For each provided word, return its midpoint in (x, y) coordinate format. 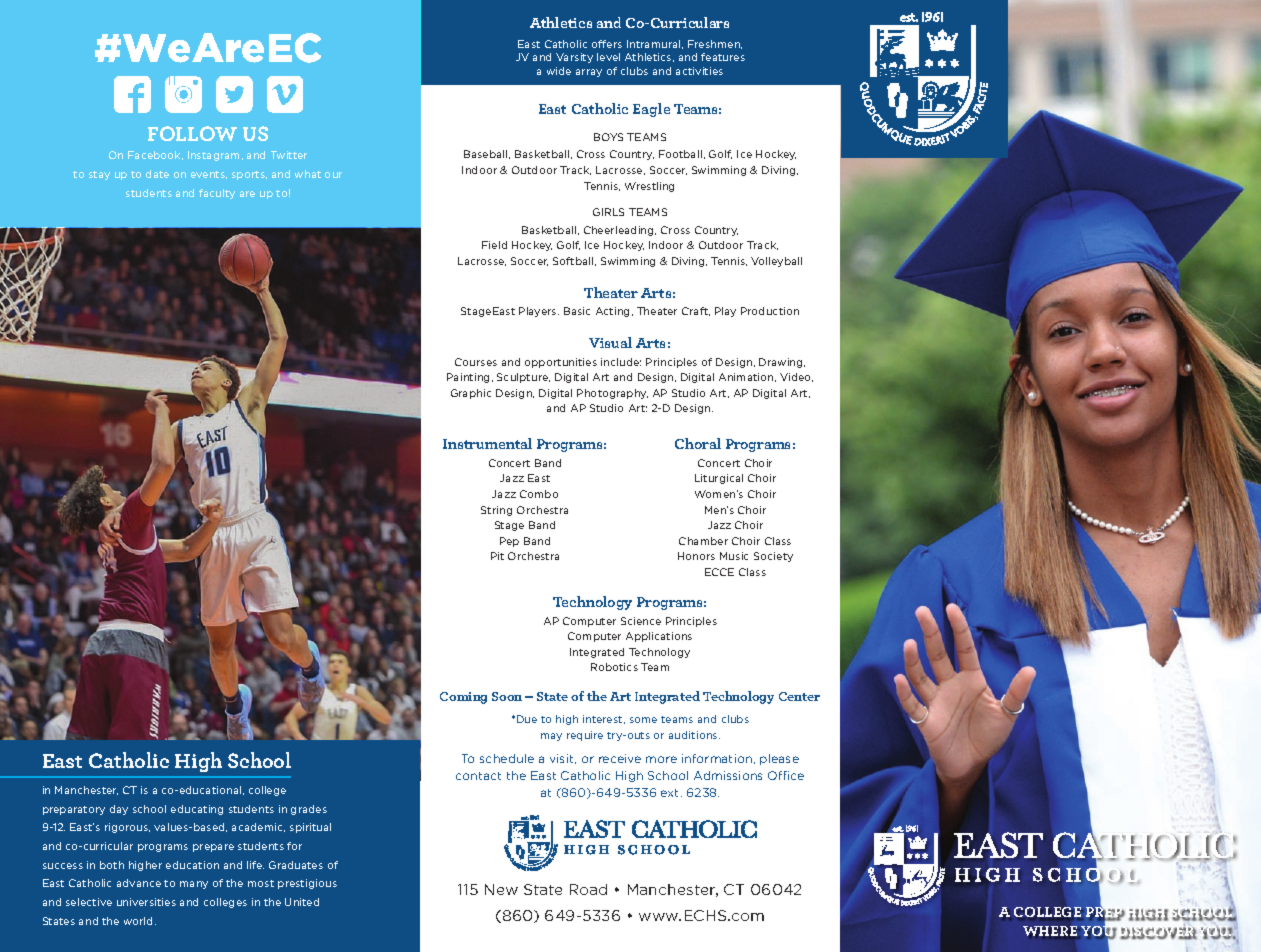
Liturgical (719, 479)
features (723, 57)
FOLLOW (192, 133)
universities (146, 902)
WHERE (1050, 931)
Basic (577, 311)
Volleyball (776, 262)
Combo (539, 494)
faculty (217, 194)
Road (588, 889)
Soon (507, 696)
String (496, 511)
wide (559, 71)
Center (799, 696)
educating (197, 810)
